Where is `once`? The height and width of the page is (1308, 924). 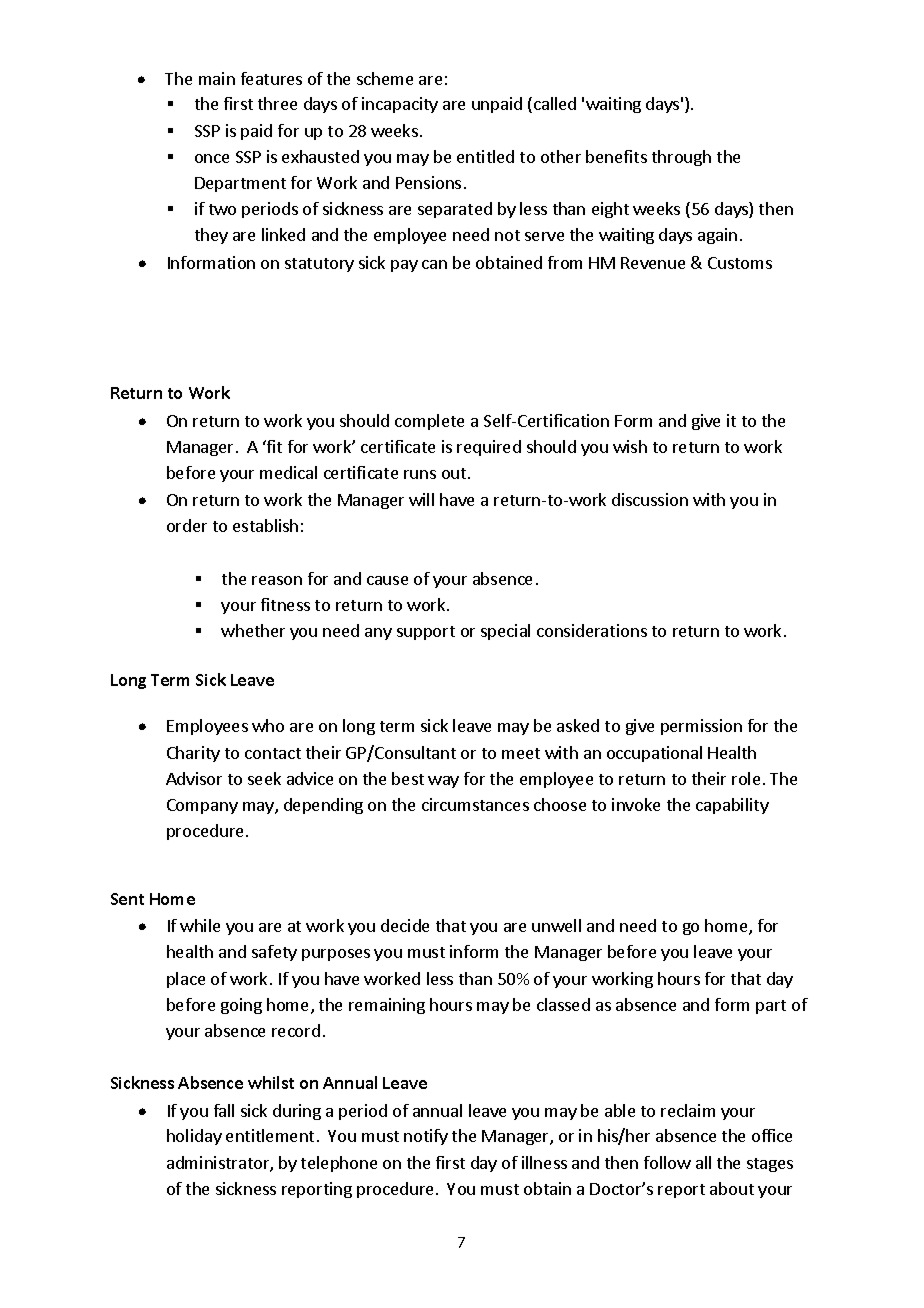
once is located at coordinates (212, 158).
